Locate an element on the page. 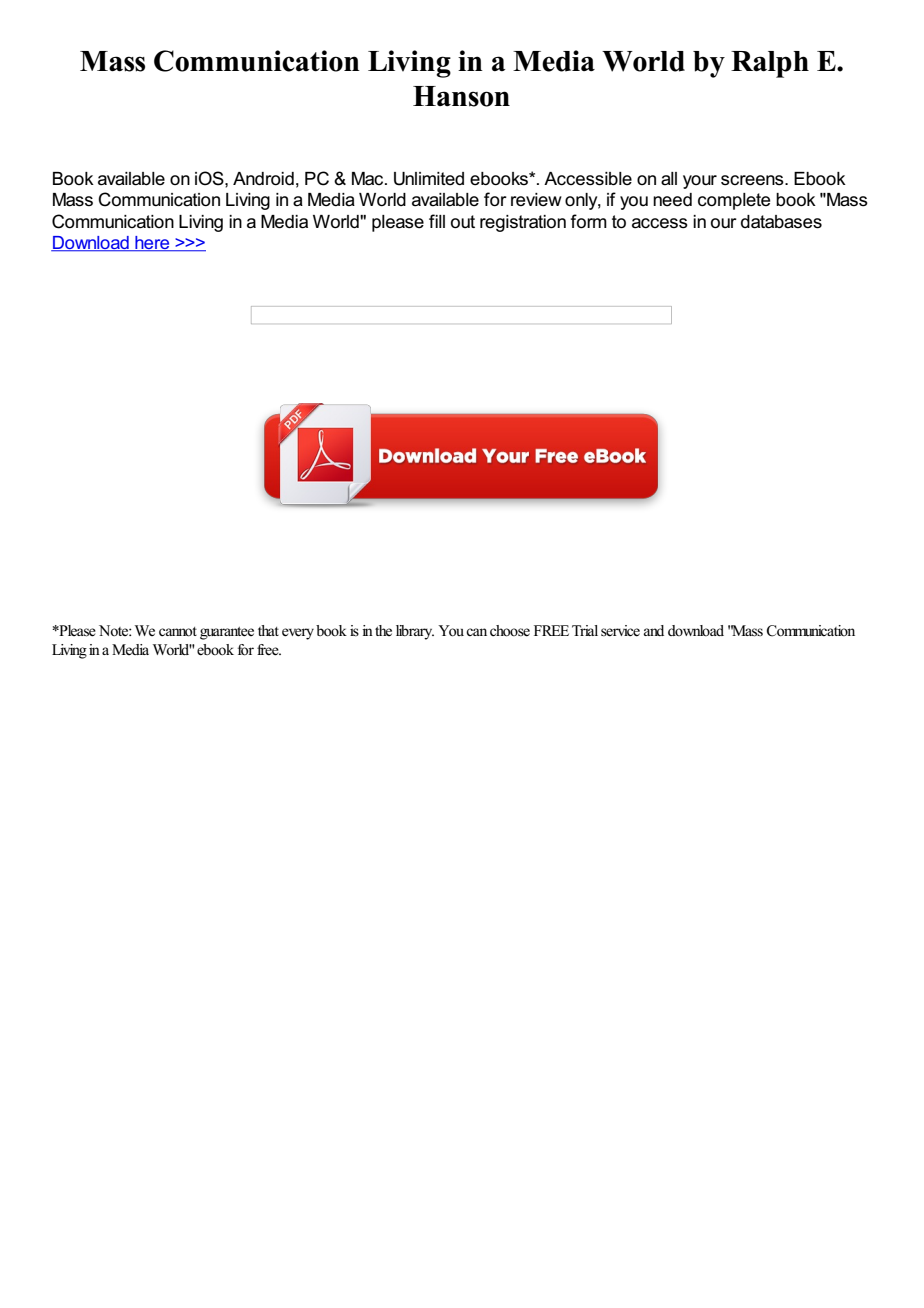  Mac is located at coordinates (369, 179).
